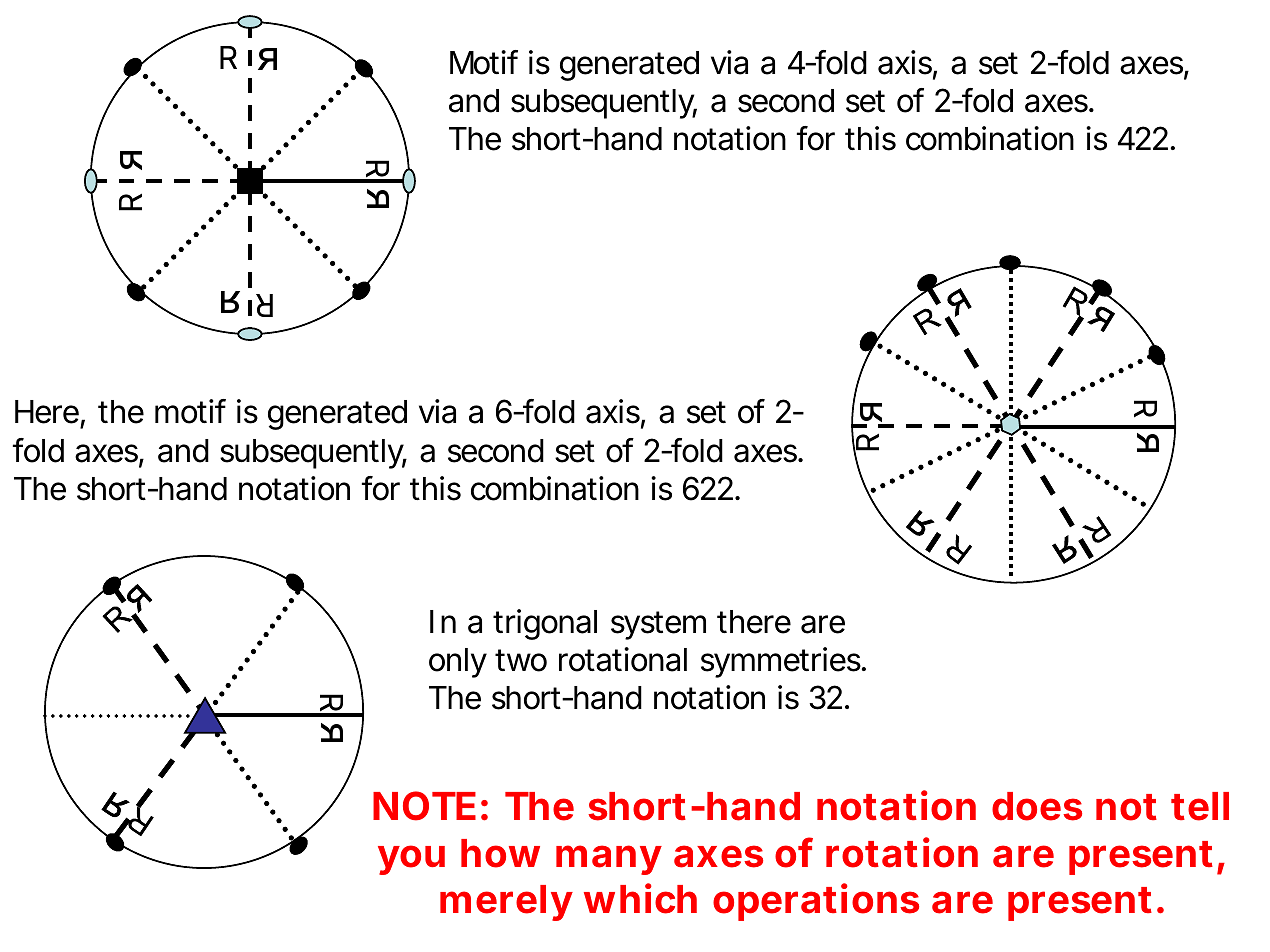 This screenshot has height=952, width=1270. What do you see at coordinates (500, 853) in the screenshot?
I see `how` at bounding box center [500, 853].
